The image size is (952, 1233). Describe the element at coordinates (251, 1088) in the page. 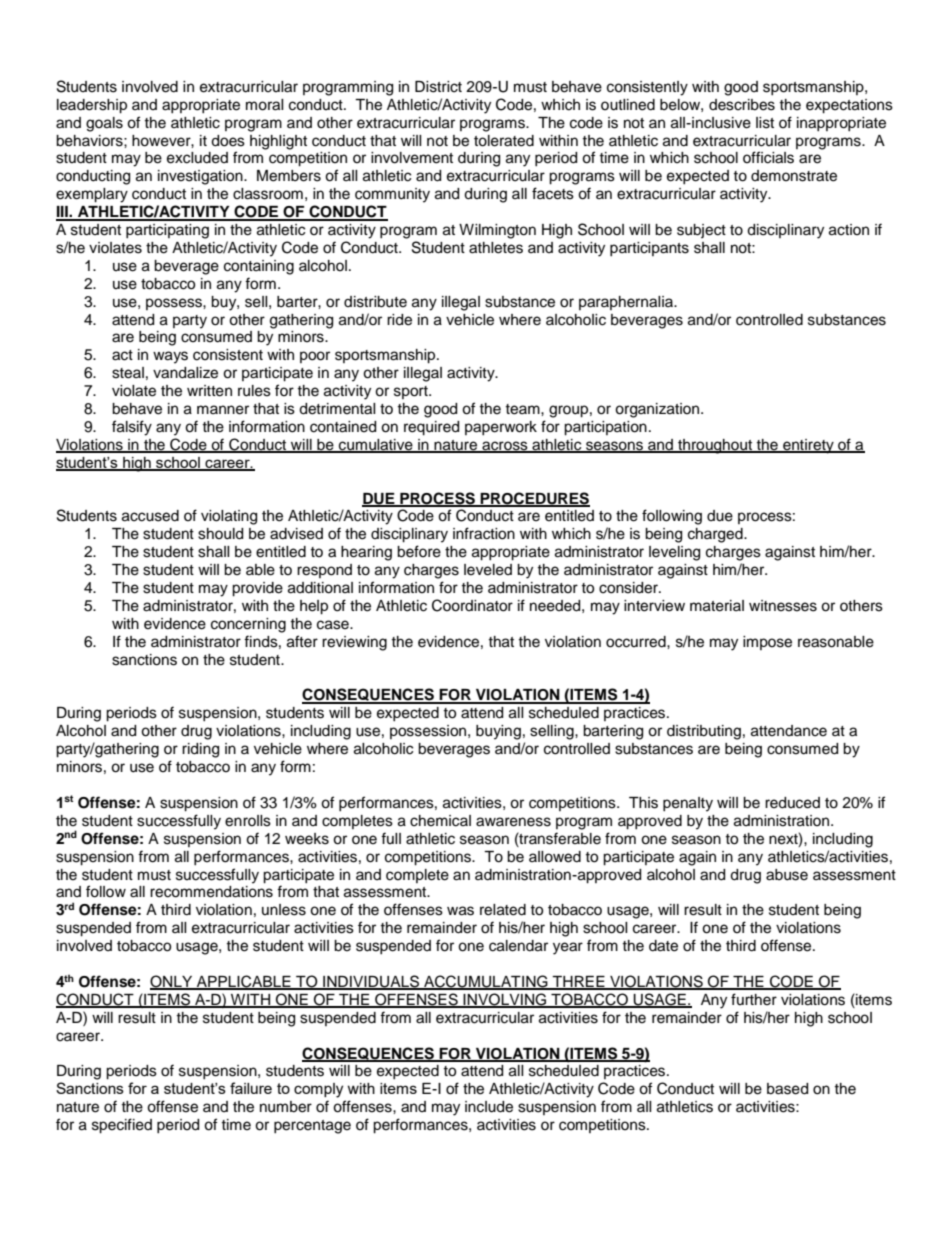

I see `failure` at that location.
